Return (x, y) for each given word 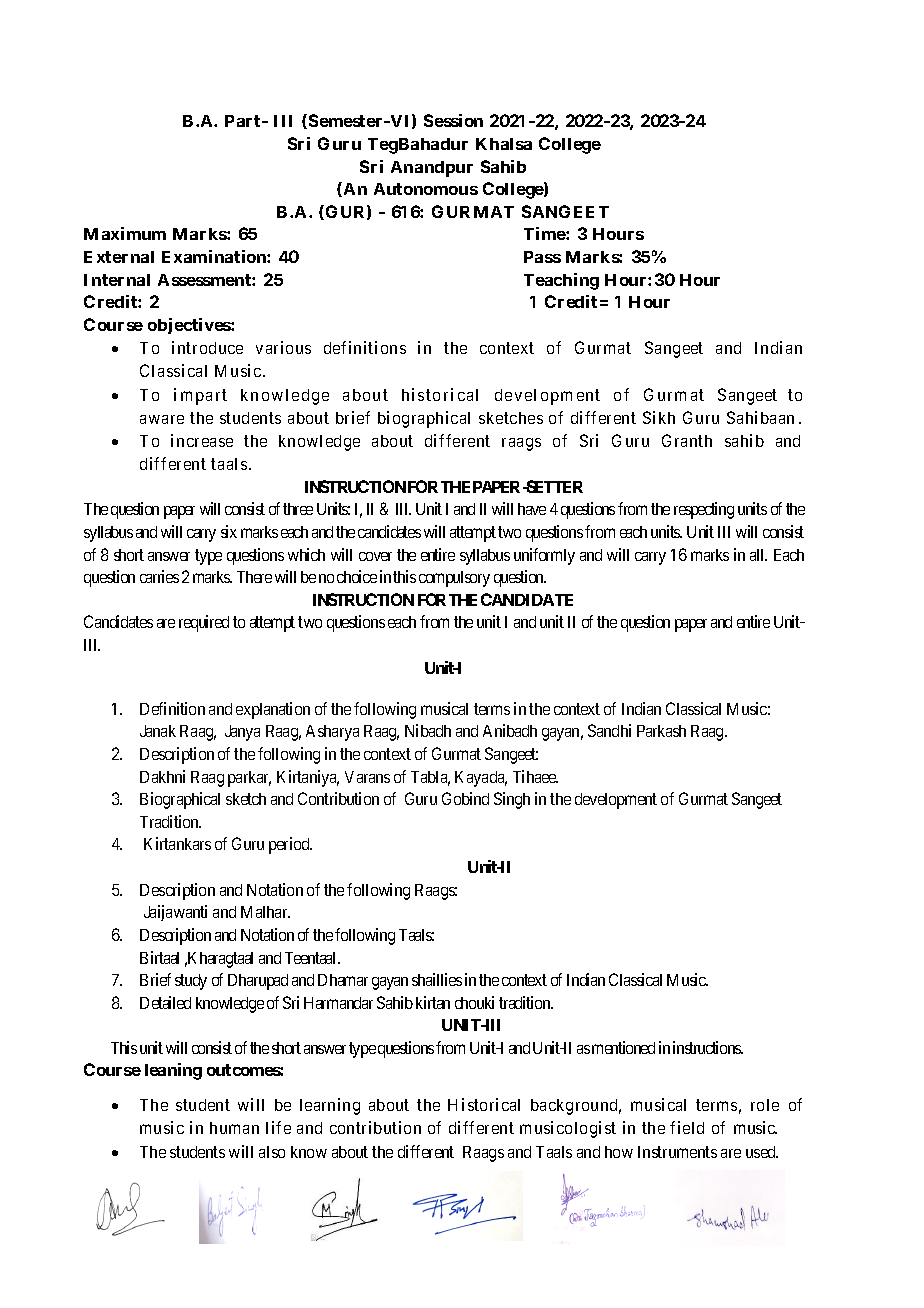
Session (453, 120)
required (204, 623)
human (234, 1128)
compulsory (454, 579)
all (758, 555)
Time (545, 233)
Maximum (125, 233)
